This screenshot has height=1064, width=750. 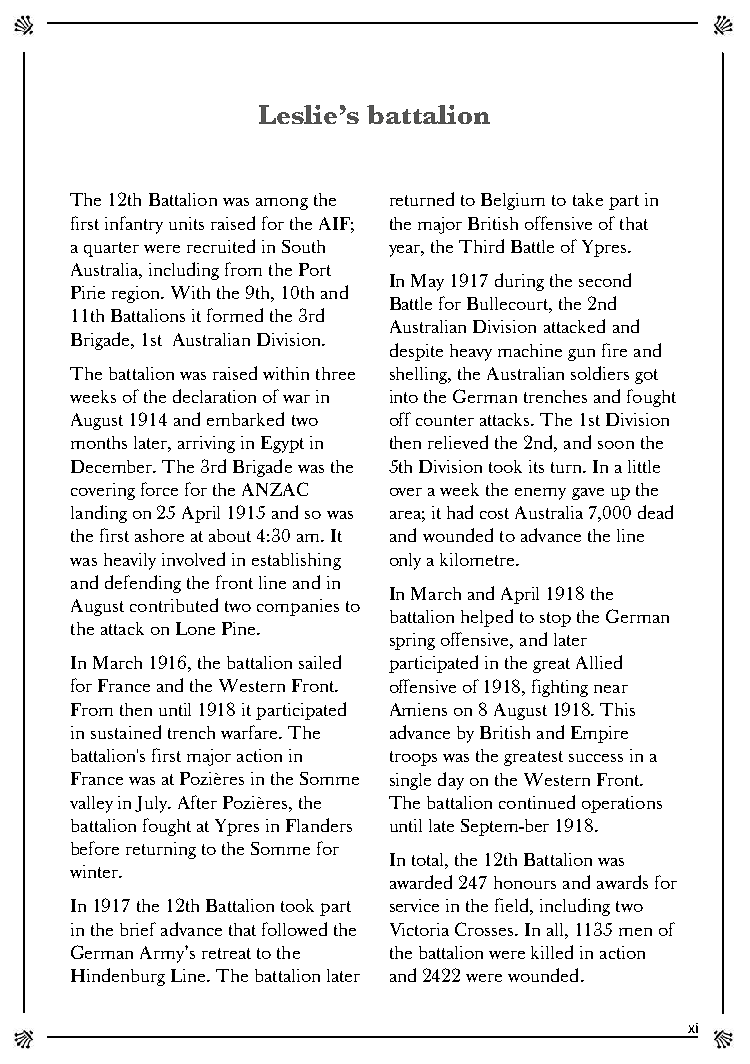 I want to click on success, so click(x=596, y=758).
